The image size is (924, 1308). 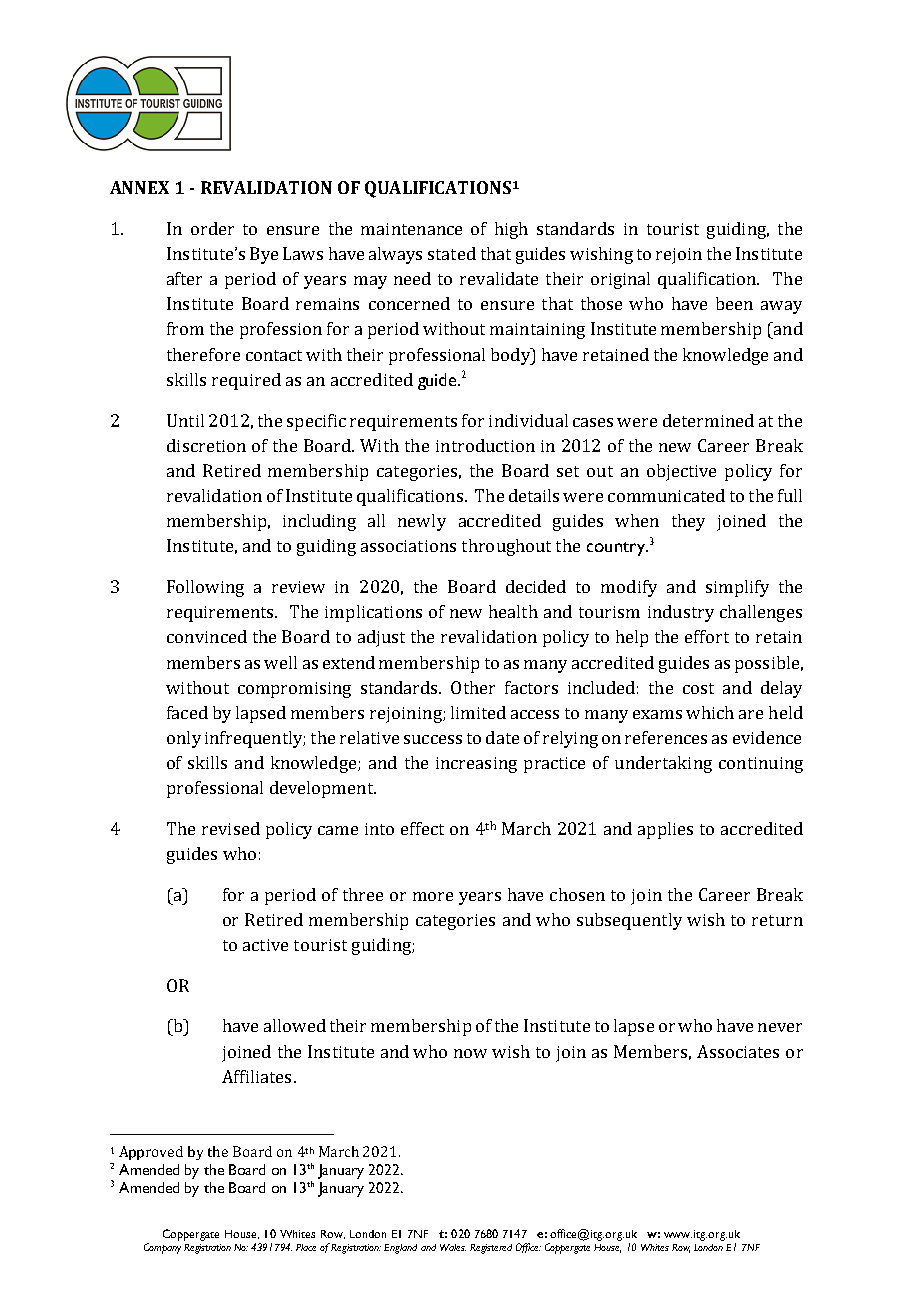 What do you see at coordinates (453, 1247) in the document?
I see `Wales` at bounding box center [453, 1247].
